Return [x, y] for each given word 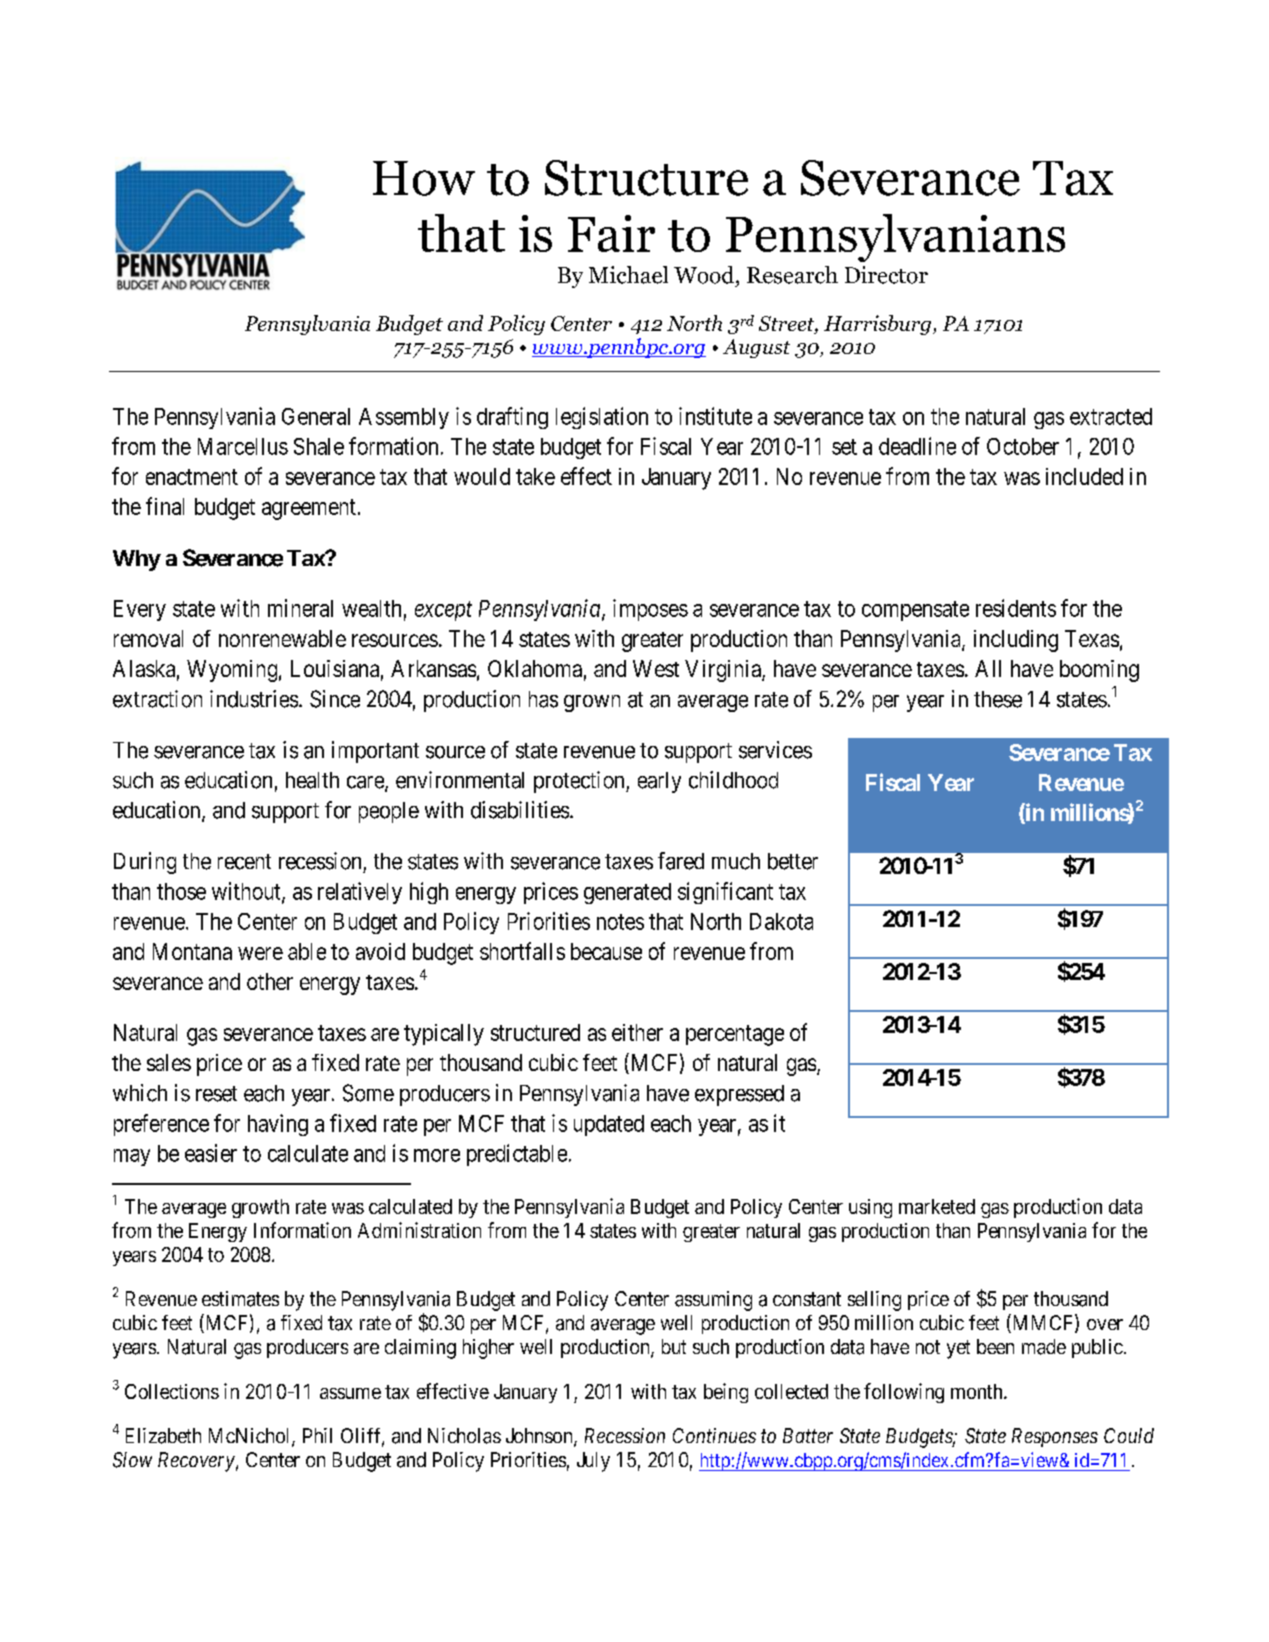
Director [886, 275]
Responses [1055, 1437]
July [593, 1462]
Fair [611, 233]
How [424, 178]
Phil [317, 1435]
